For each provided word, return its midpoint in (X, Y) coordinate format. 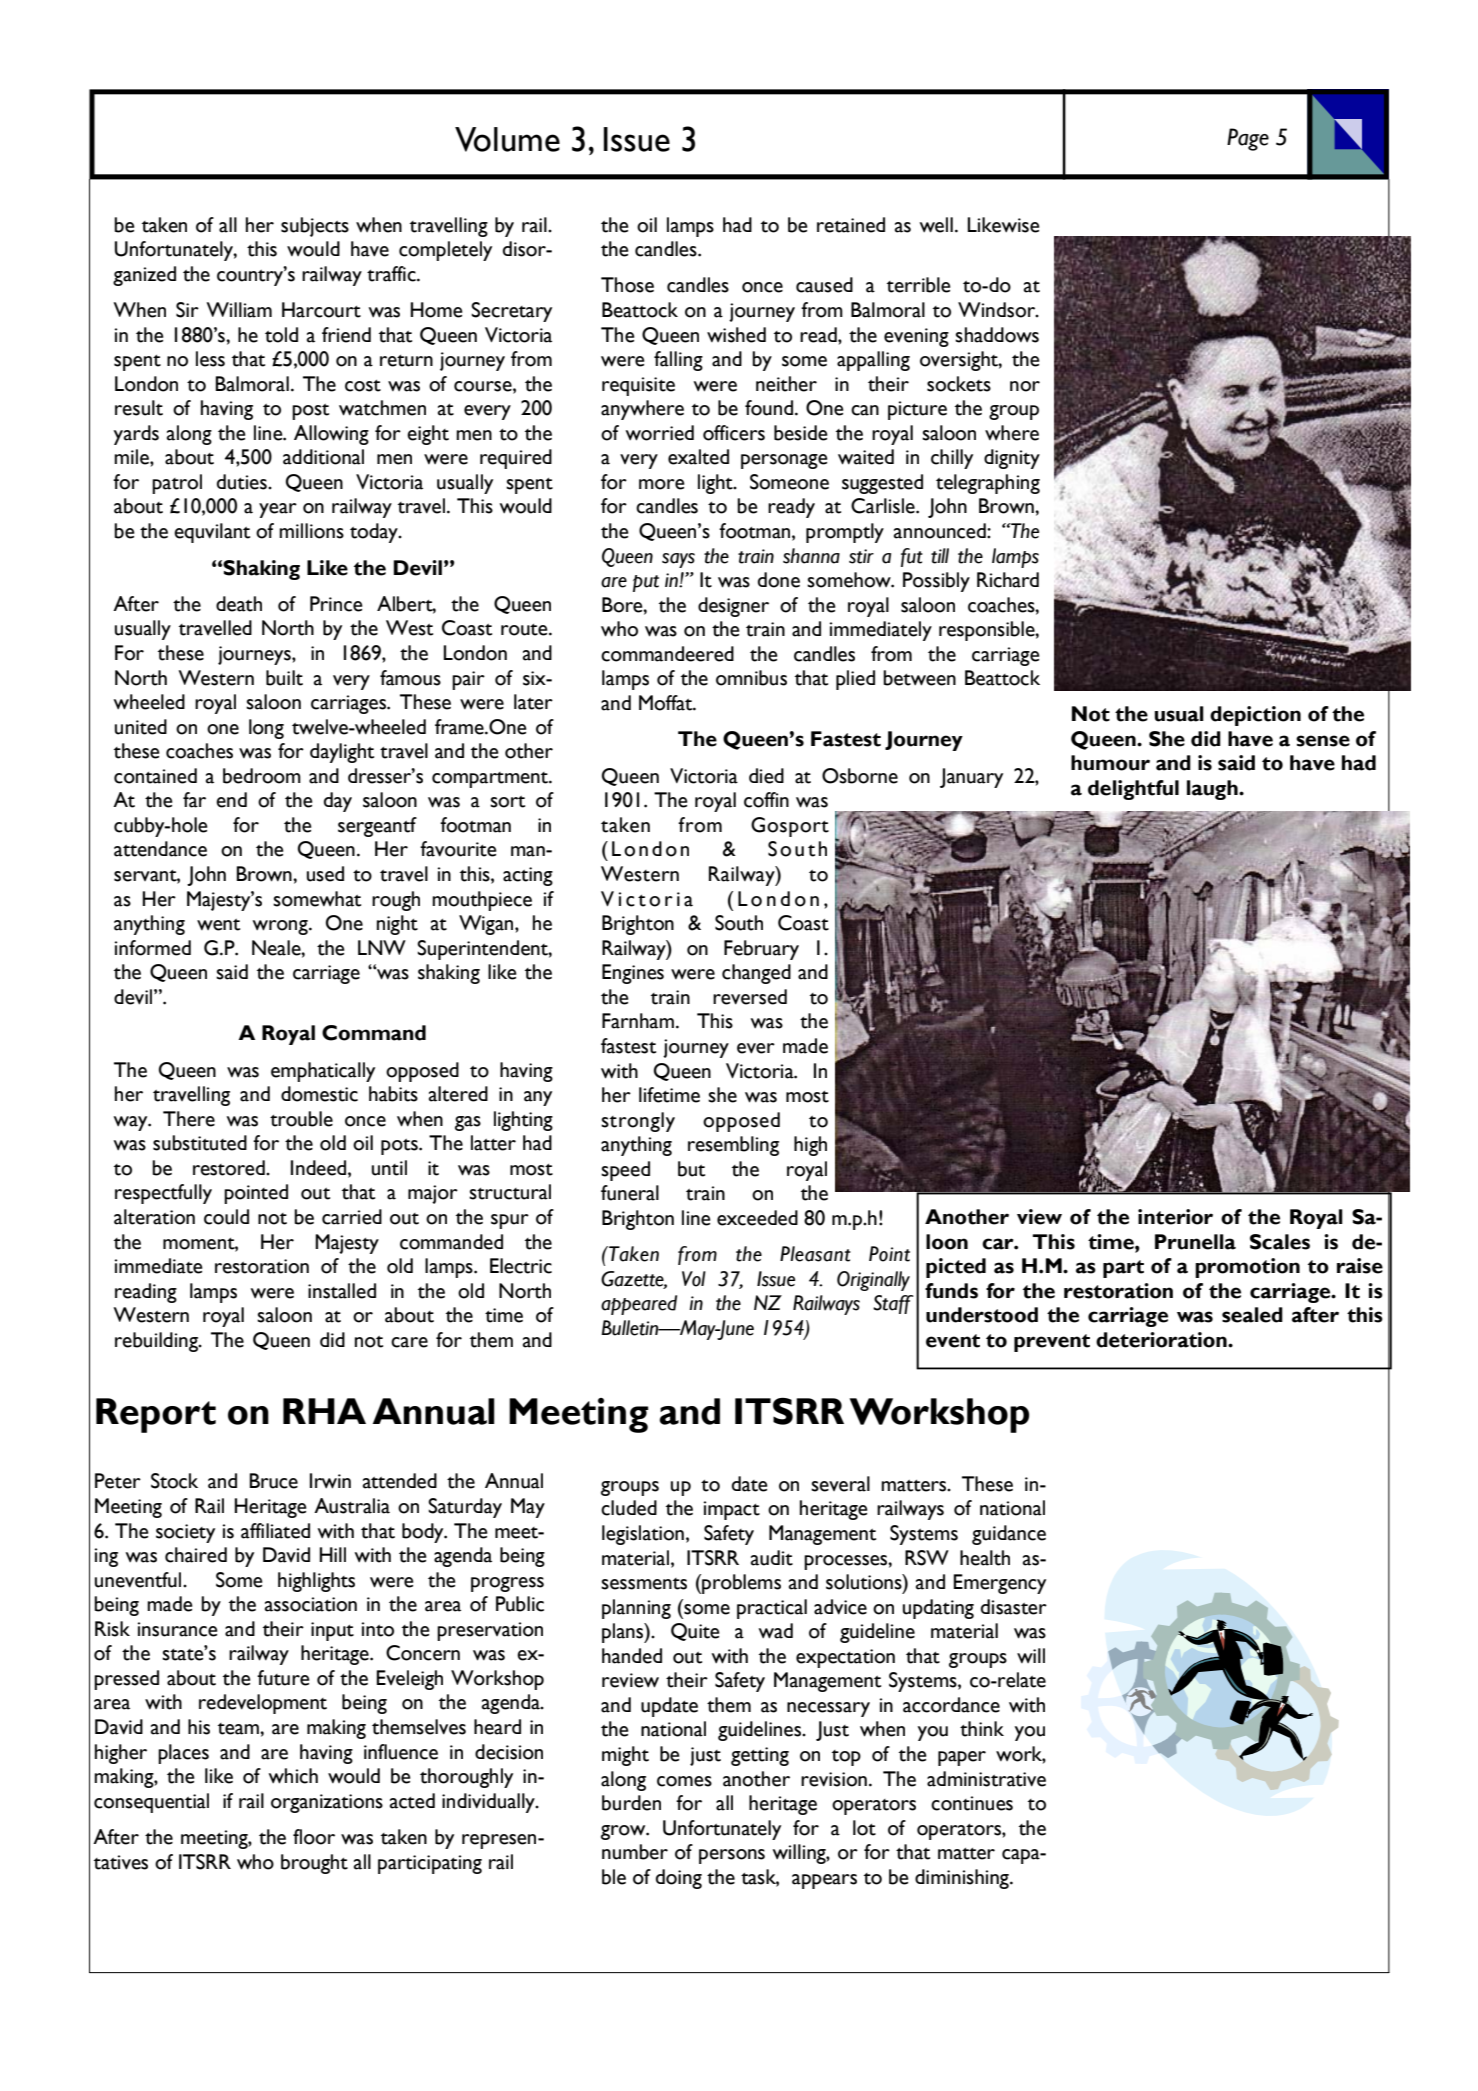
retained (851, 225)
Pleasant (815, 1254)
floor (314, 1837)
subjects (315, 227)
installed (342, 1291)
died (766, 776)
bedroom (262, 776)
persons (732, 1856)
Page (1248, 139)
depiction (1255, 716)
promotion (1247, 1268)
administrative (986, 1779)
